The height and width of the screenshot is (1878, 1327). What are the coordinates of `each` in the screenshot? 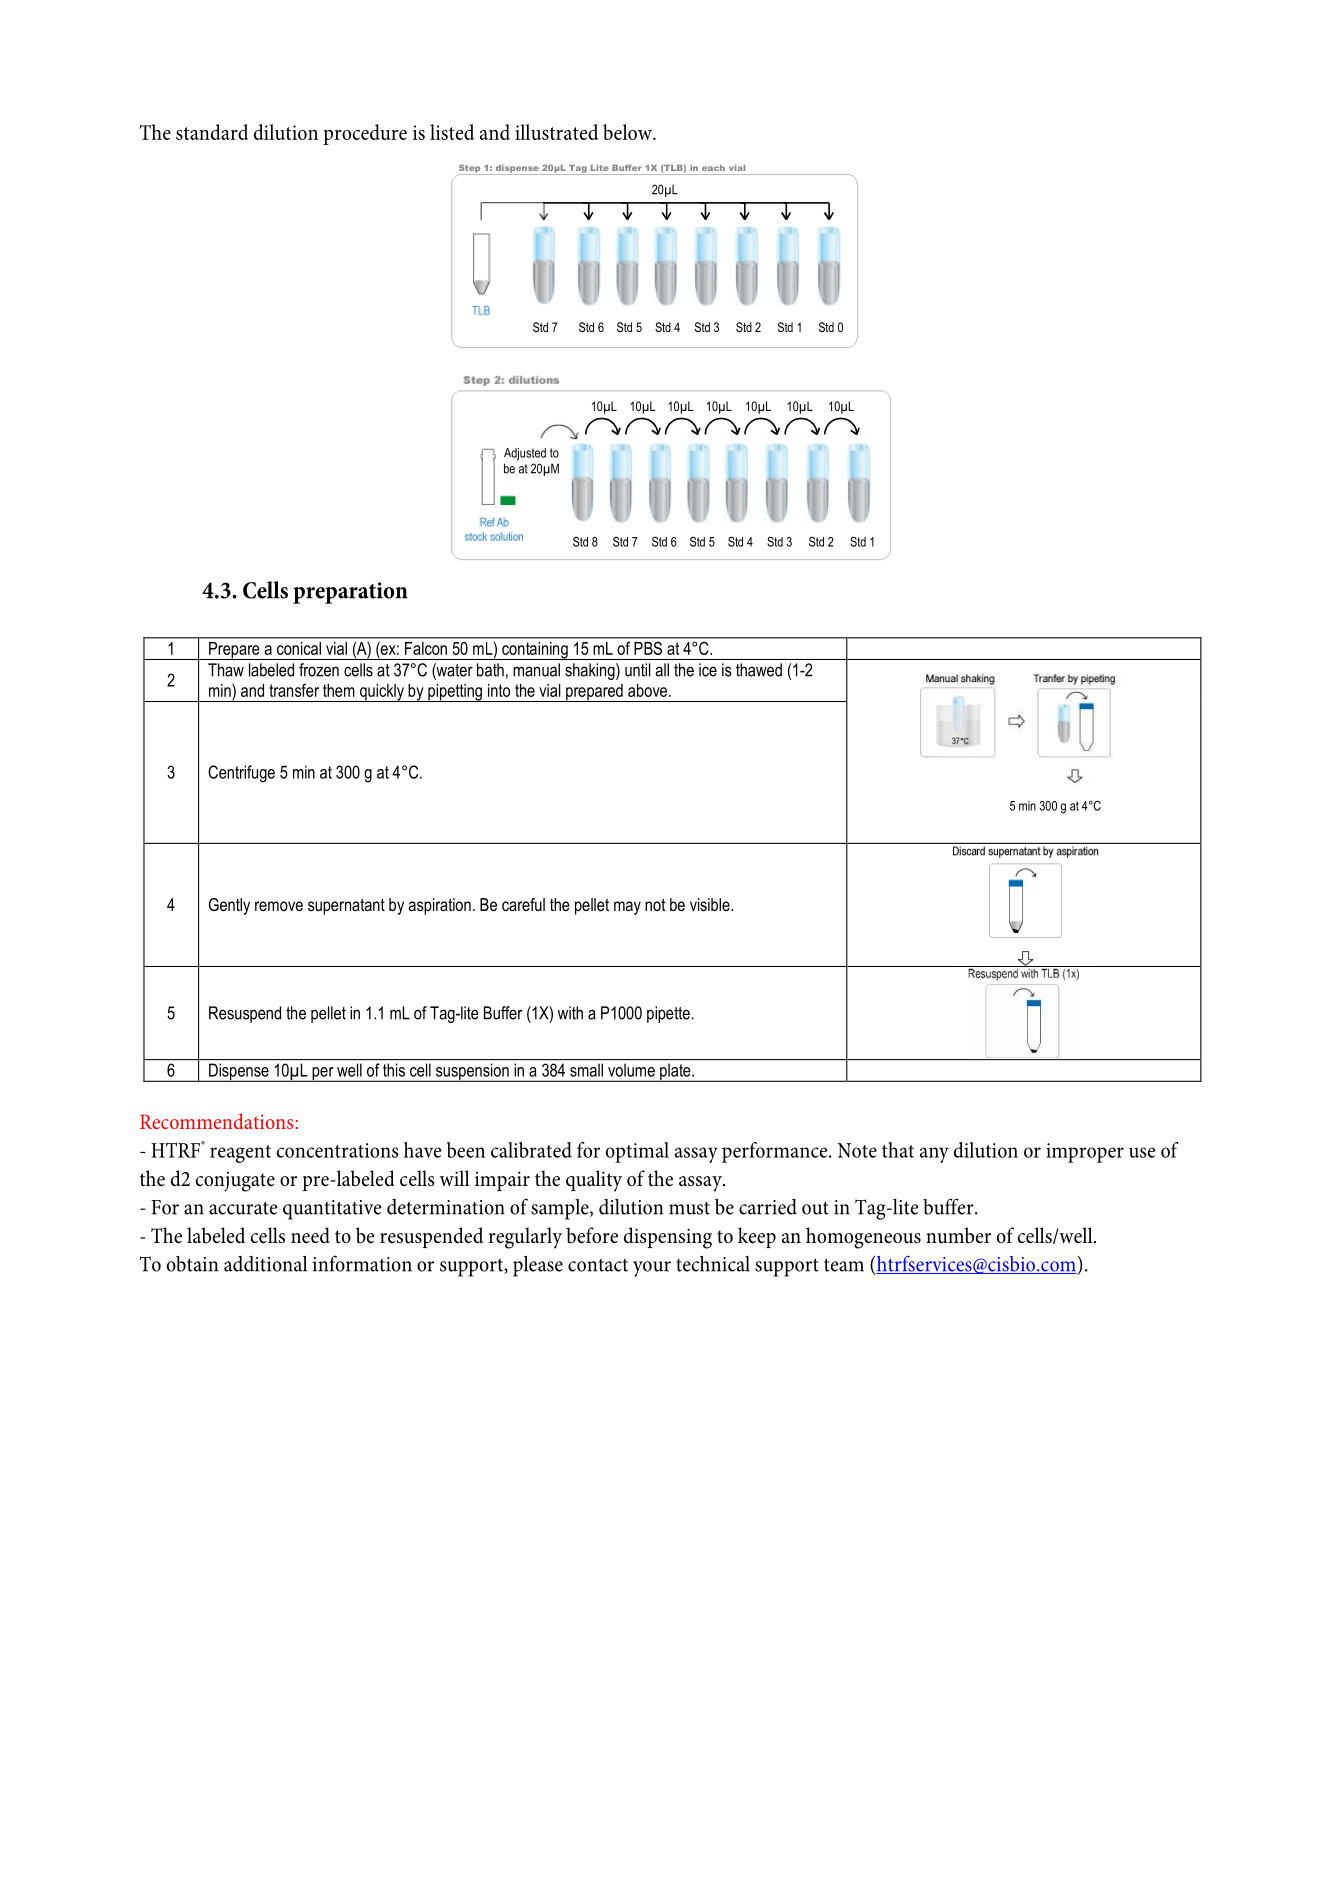 It's located at (713, 168).
